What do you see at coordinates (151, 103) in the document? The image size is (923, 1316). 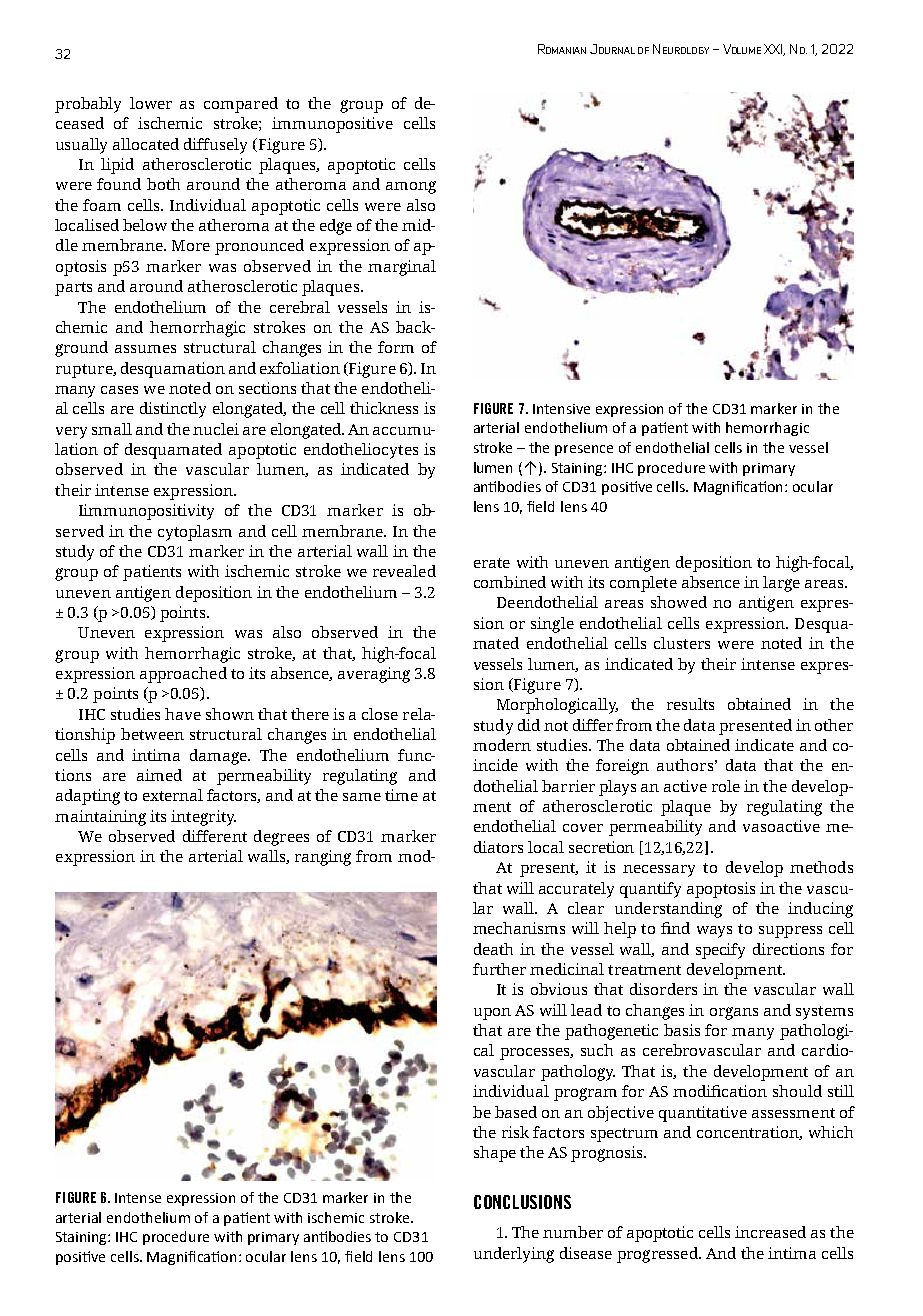 I see `lower` at bounding box center [151, 103].
